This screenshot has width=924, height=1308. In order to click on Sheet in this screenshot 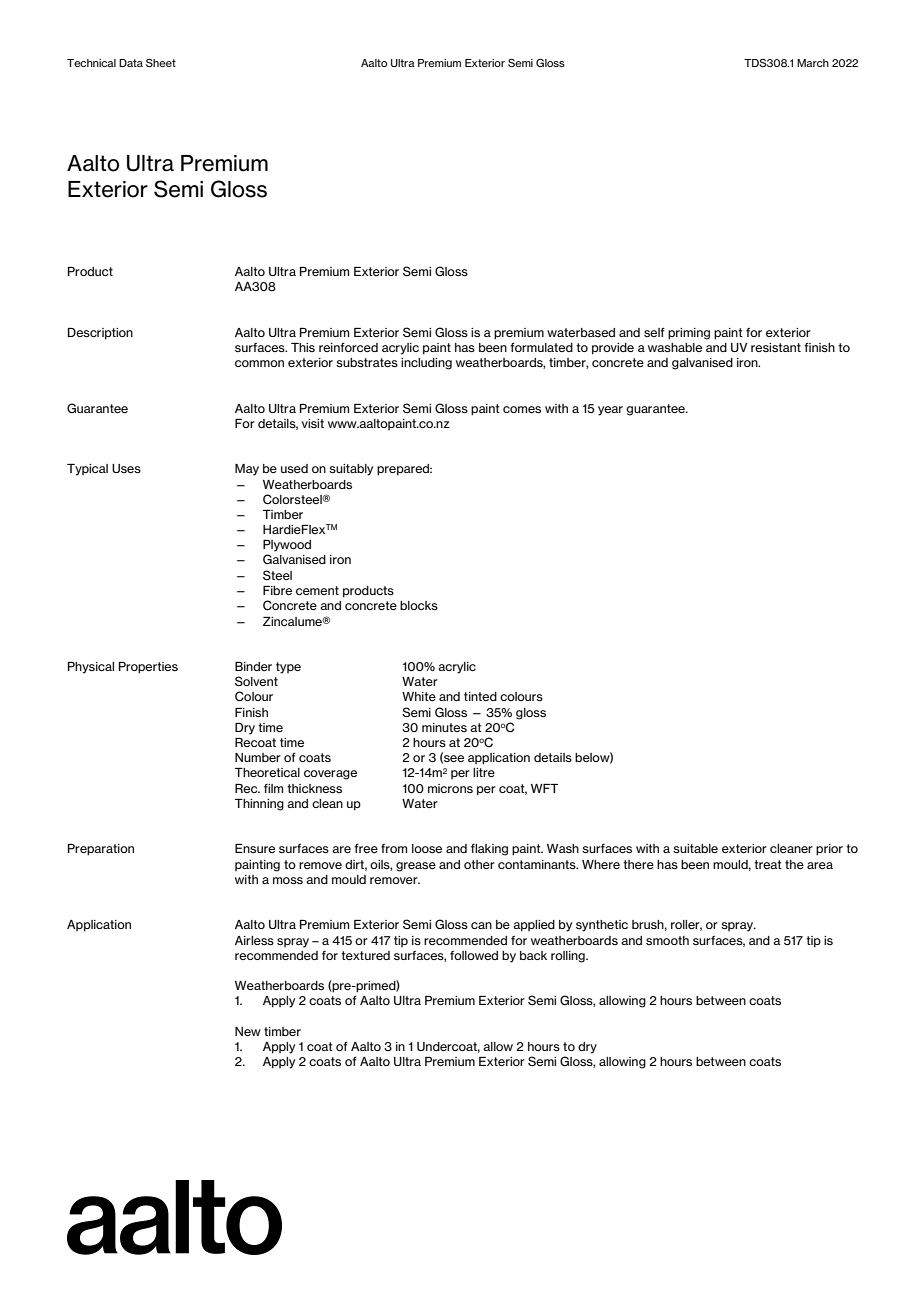, I will do `click(161, 63)`.
